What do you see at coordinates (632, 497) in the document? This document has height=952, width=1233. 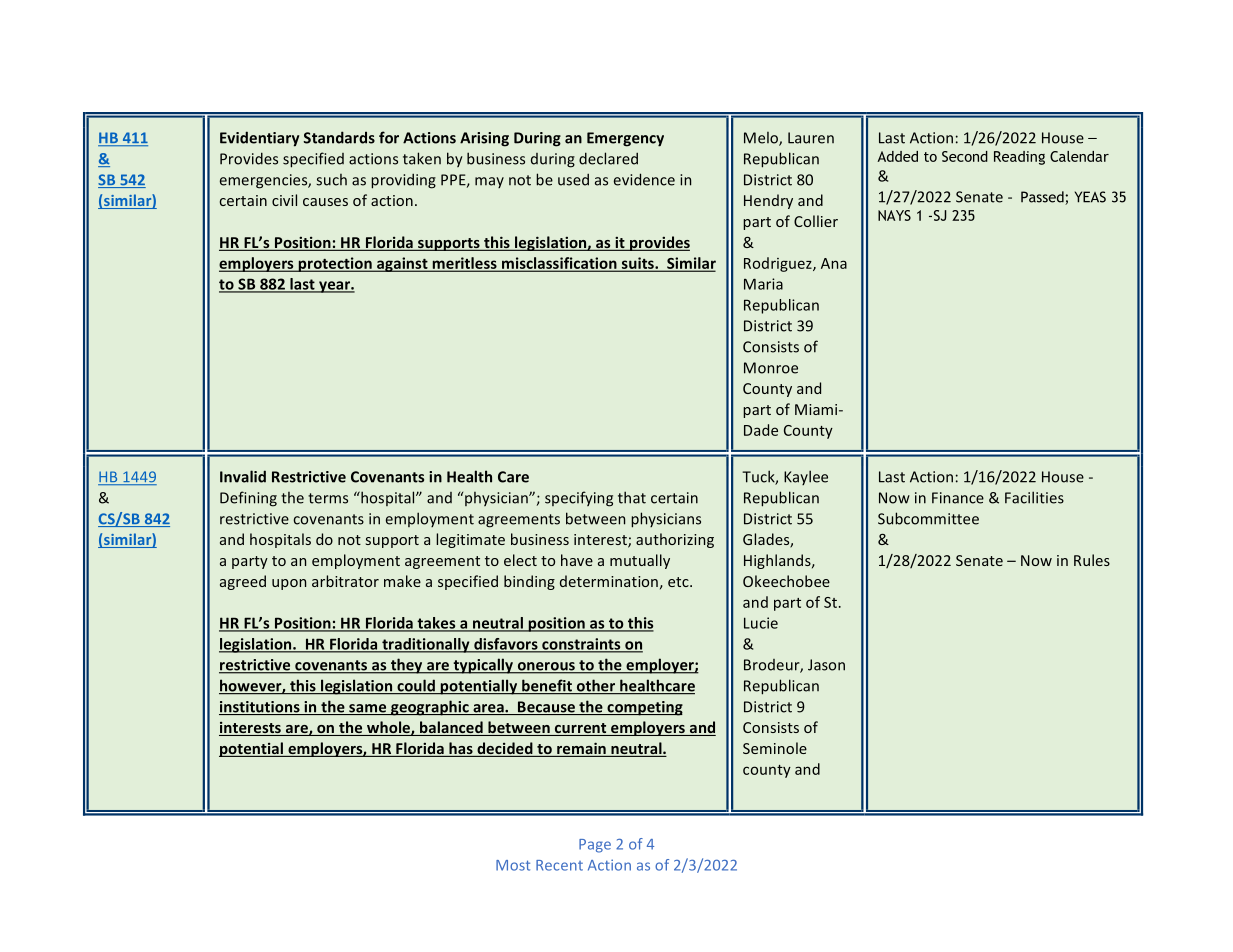 I see `that` at bounding box center [632, 497].
